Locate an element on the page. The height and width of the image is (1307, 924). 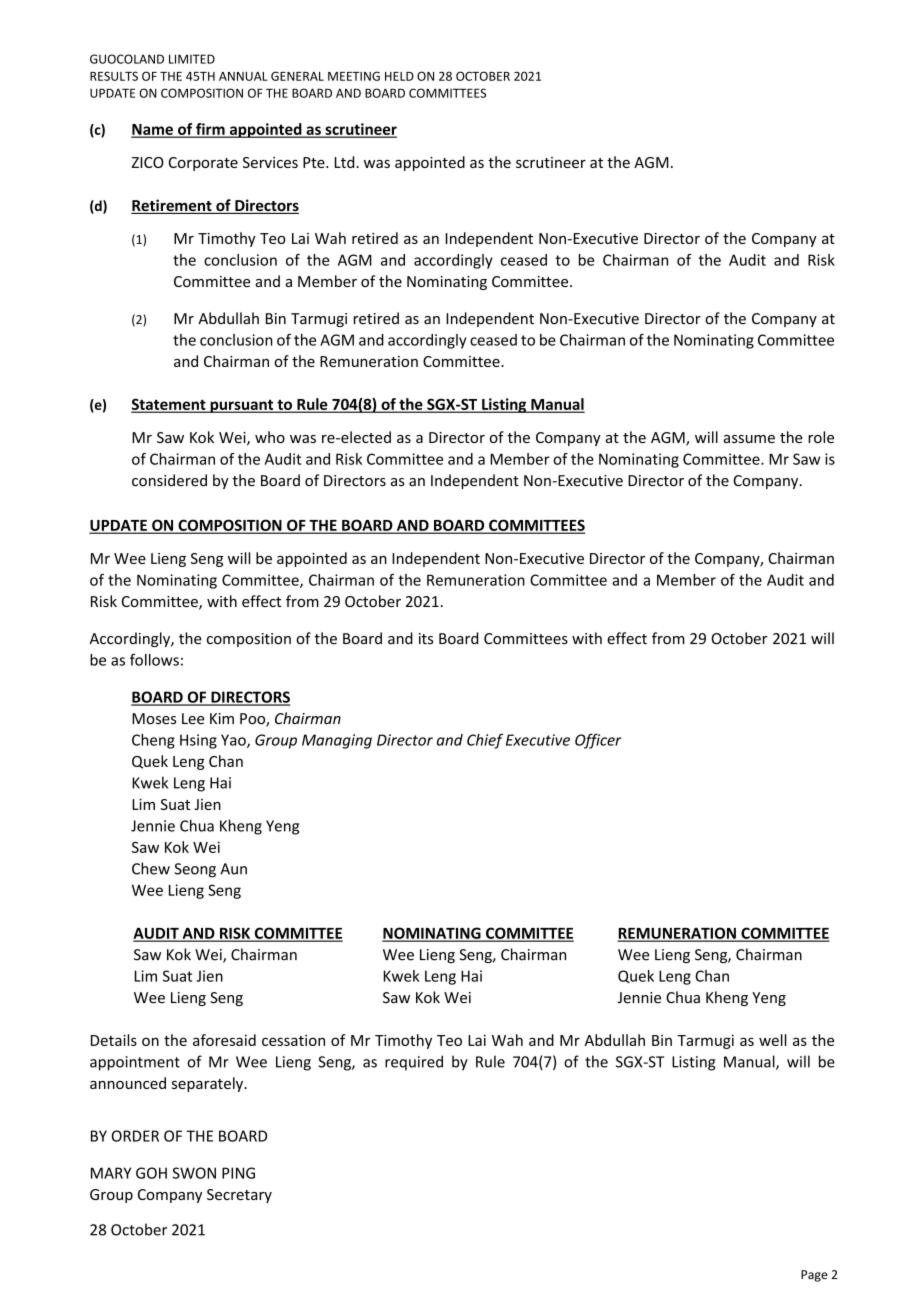
considered is located at coordinates (169, 480).
